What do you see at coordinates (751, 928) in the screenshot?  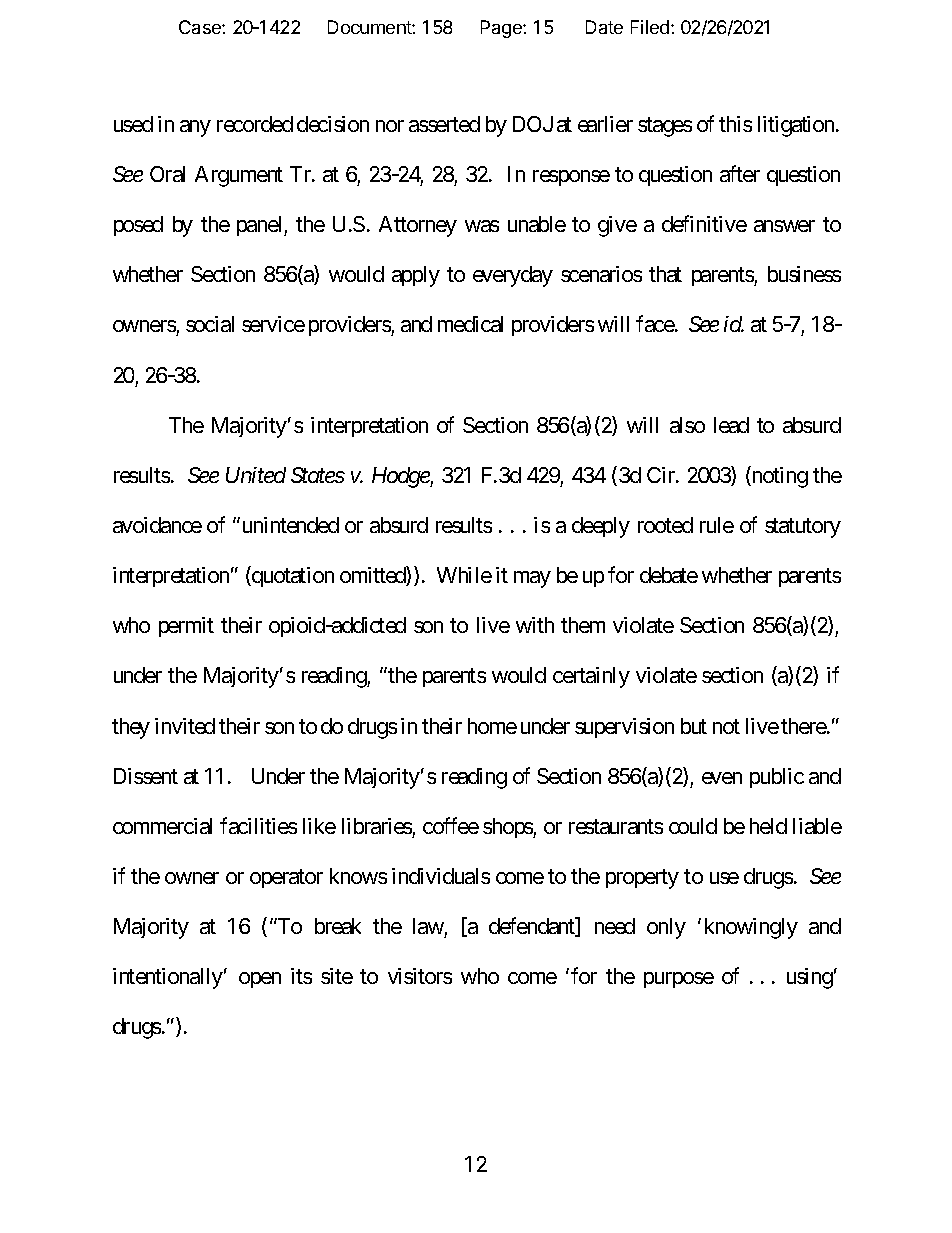 I see `knowingly` at bounding box center [751, 928].
